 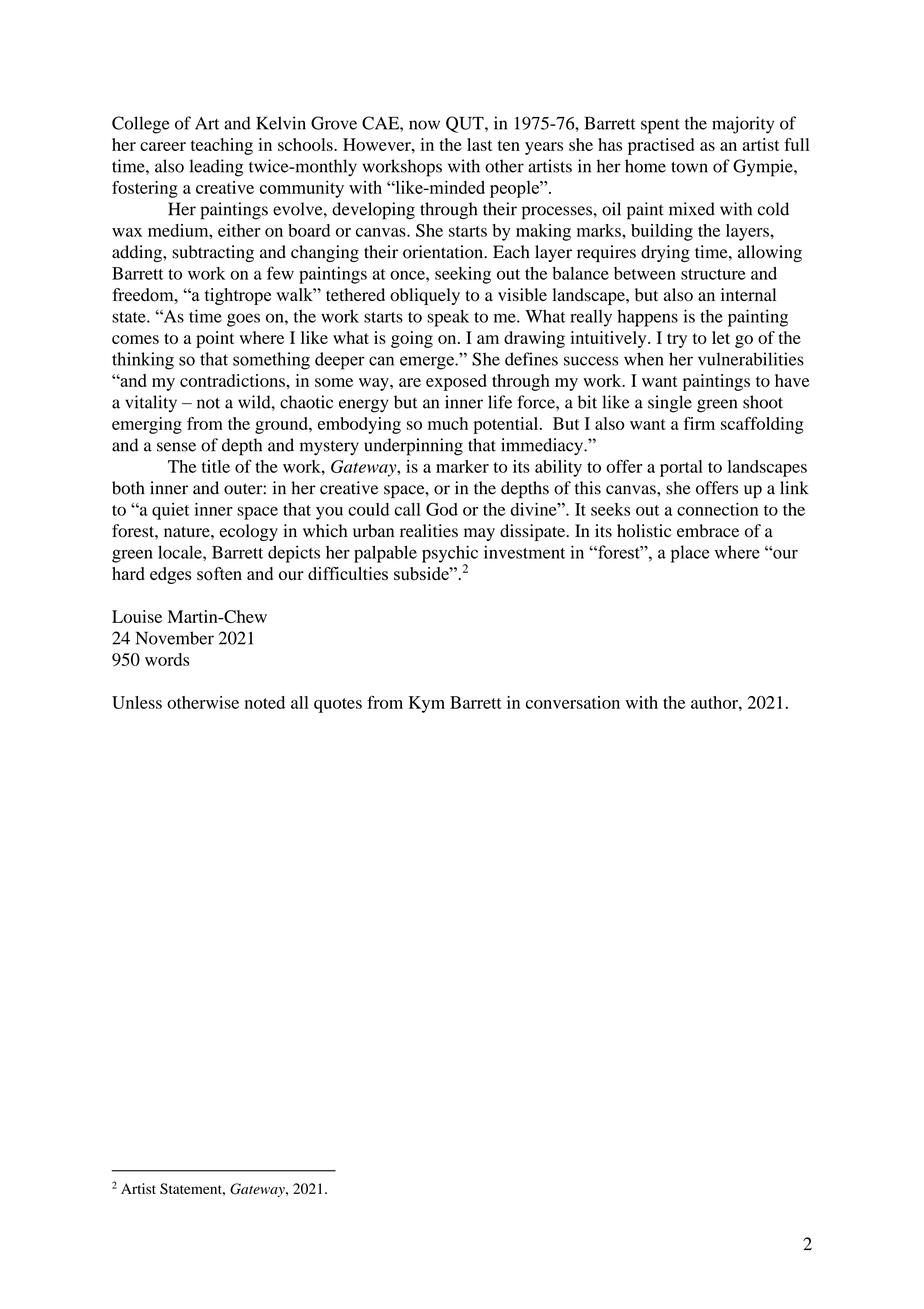 What do you see at coordinates (163, 146) in the image?
I see `career` at bounding box center [163, 146].
